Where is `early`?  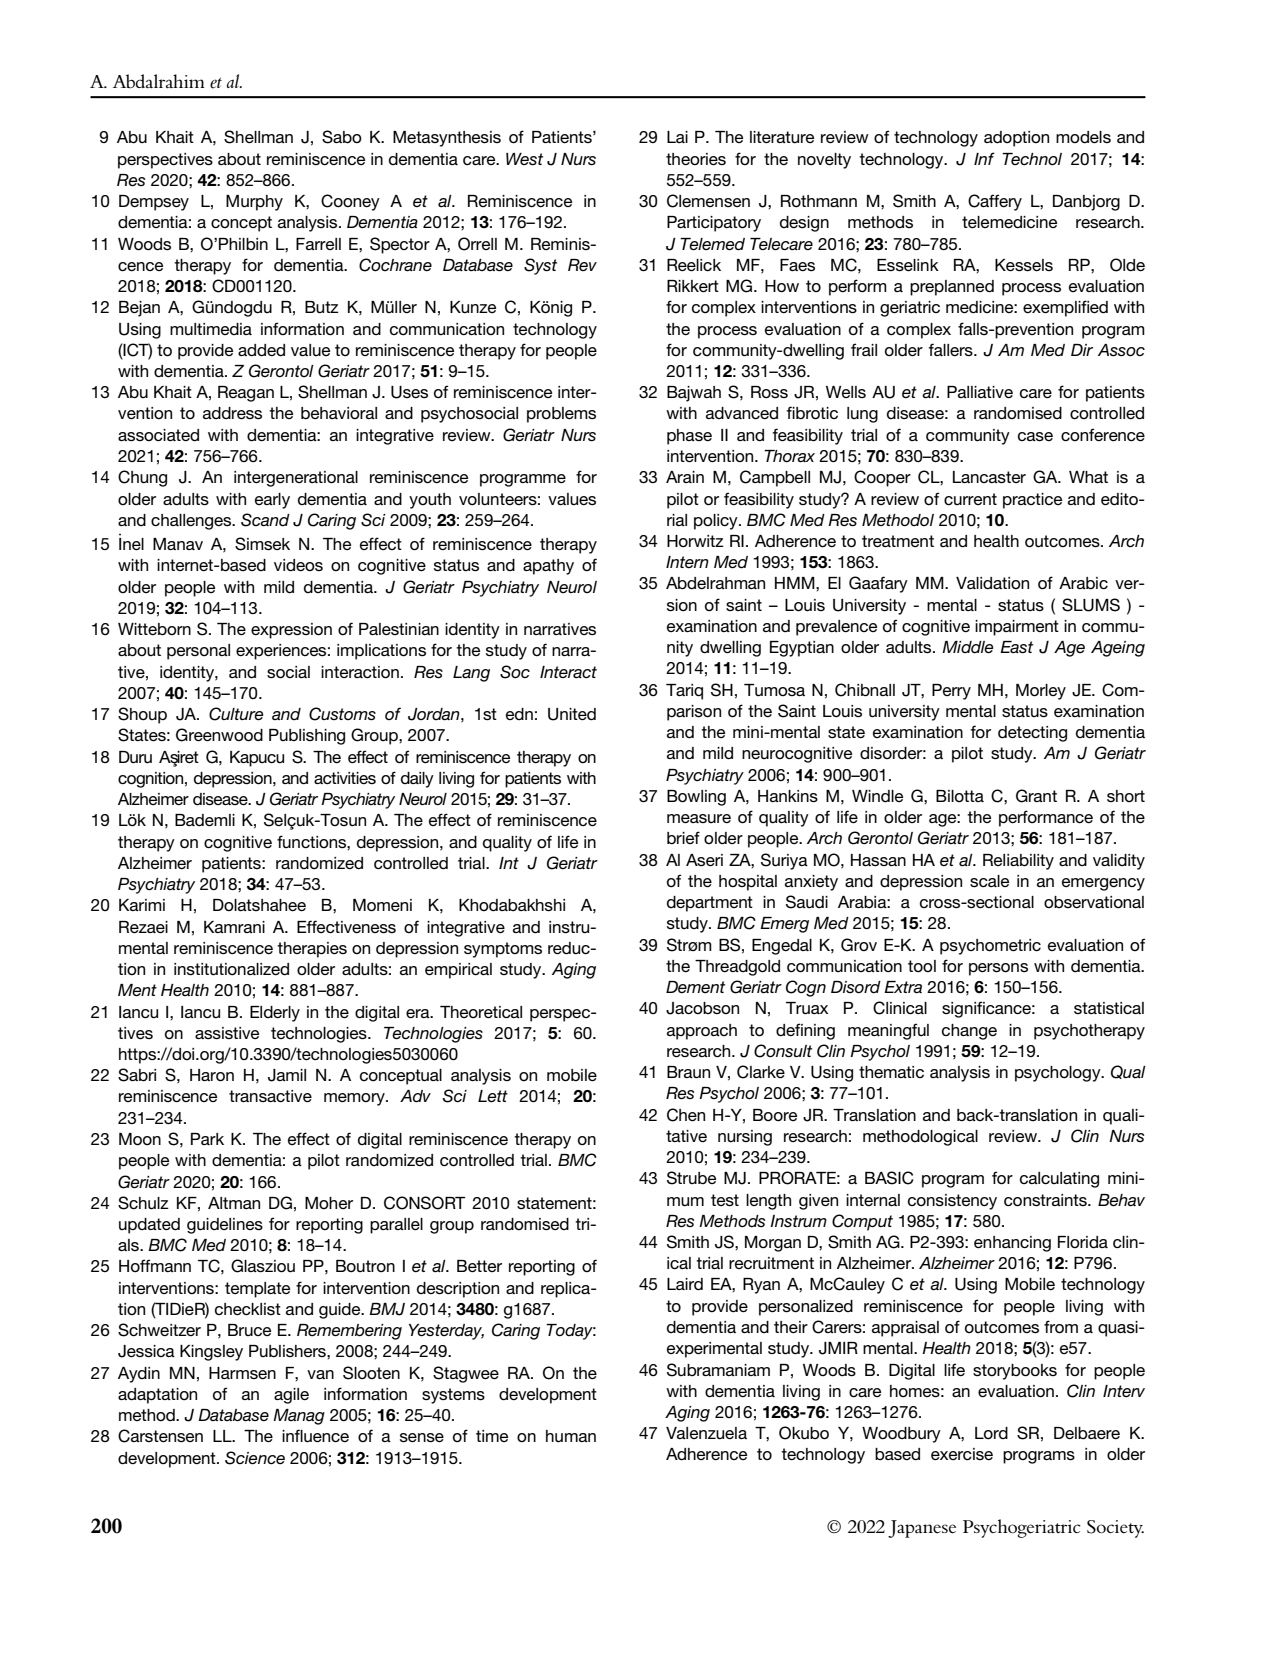 early is located at coordinates (272, 501).
